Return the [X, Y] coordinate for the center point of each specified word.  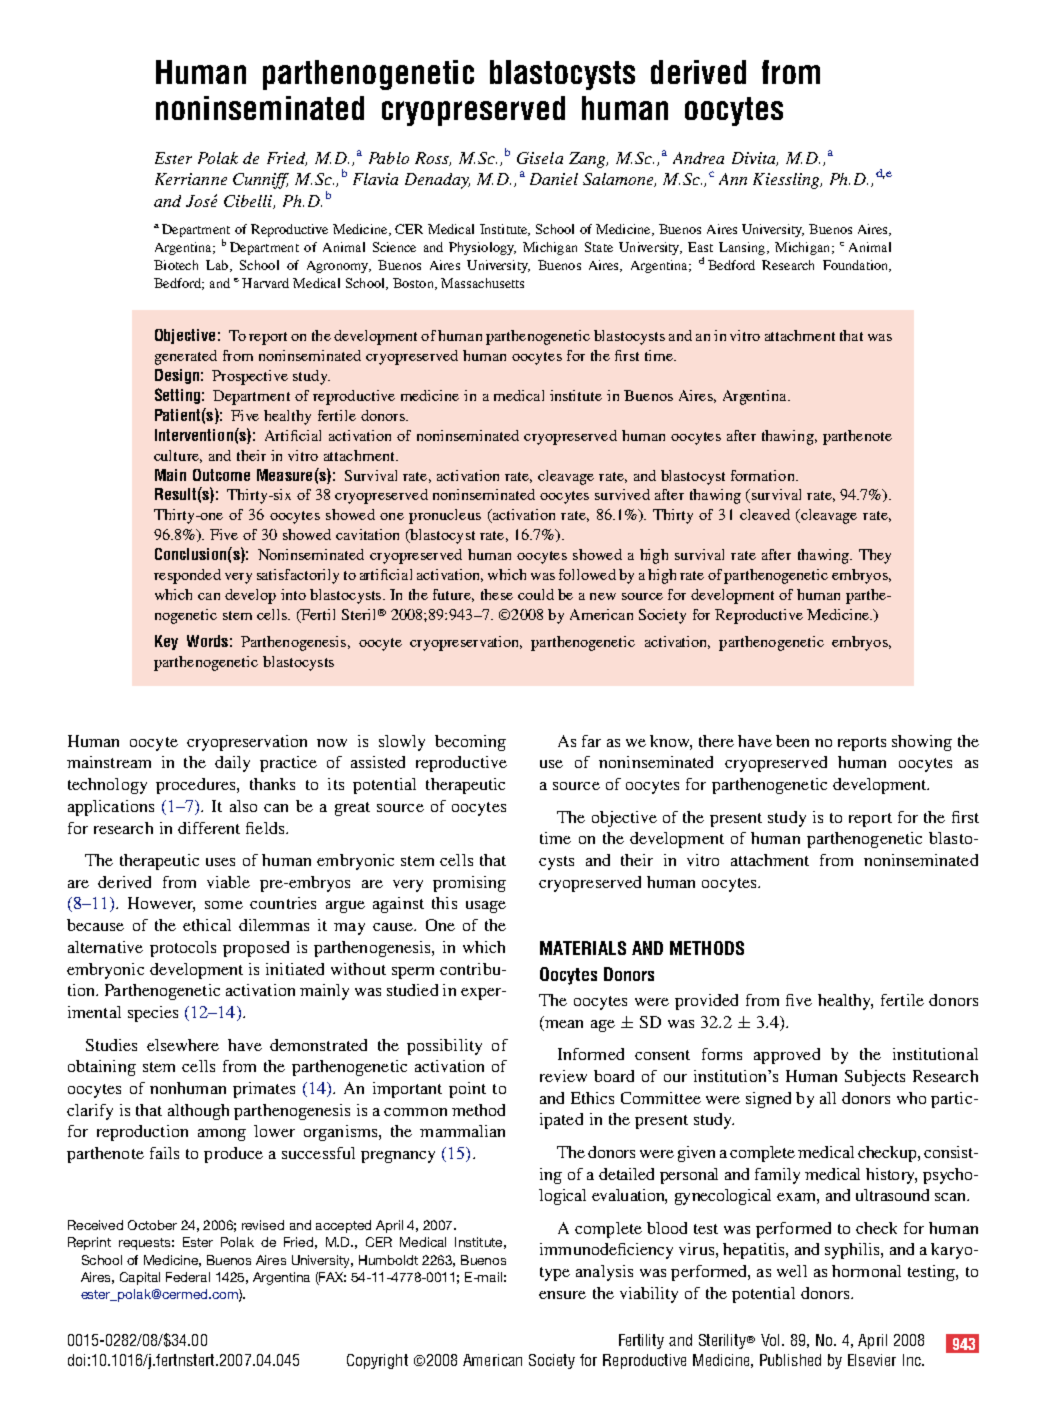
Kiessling [787, 181]
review [563, 1076]
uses [220, 862]
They [875, 556]
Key [166, 642]
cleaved [765, 514]
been [792, 741]
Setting [177, 396]
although [198, 1112]
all [828, 1098]
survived [622, 494]
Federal [188, 1277]
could [536, 594]
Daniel [554, 179]
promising [469, 884]
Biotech [176, 265]
